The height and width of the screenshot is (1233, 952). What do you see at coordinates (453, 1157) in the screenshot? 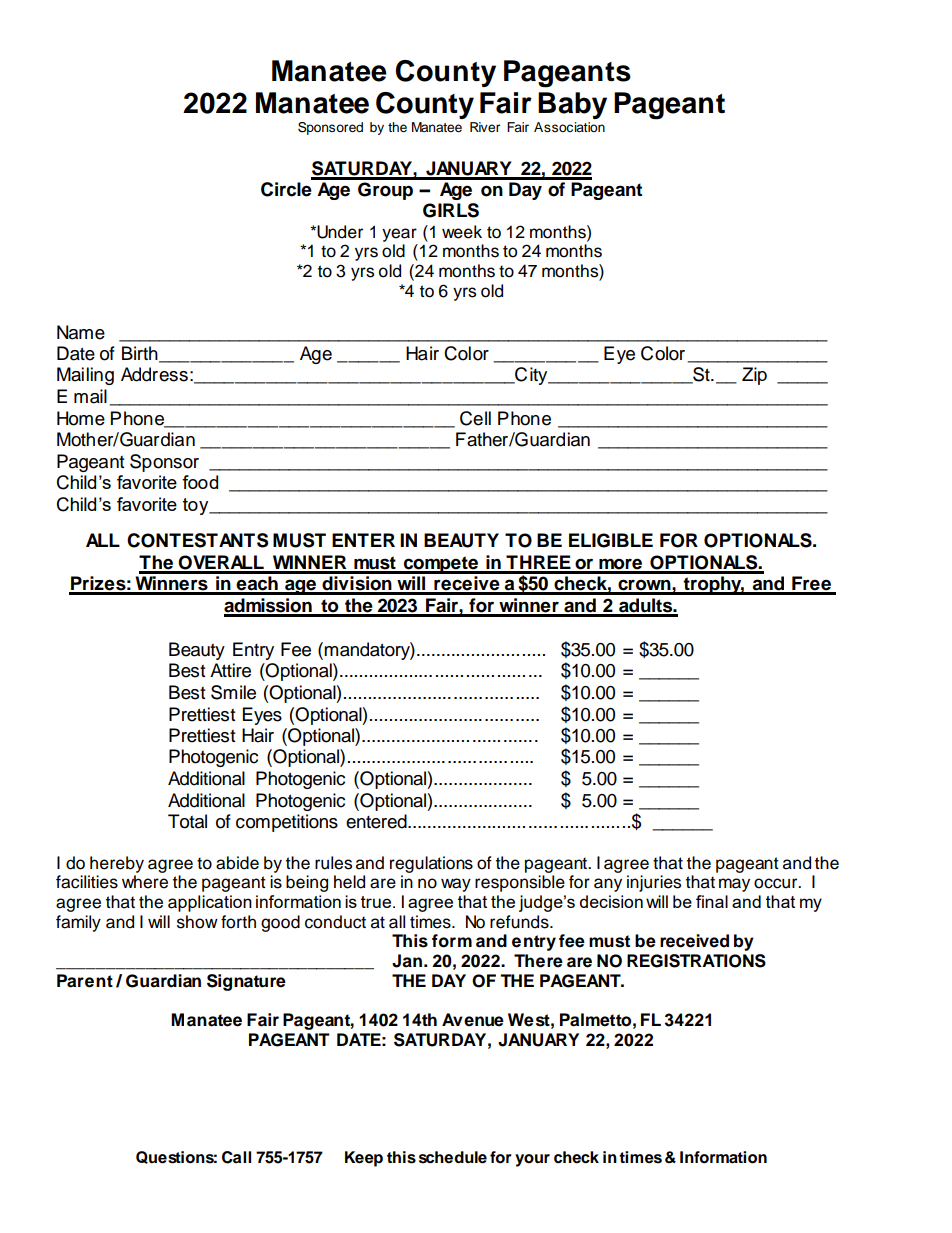
I see `schedule` at bounding box center [453, 1157].
